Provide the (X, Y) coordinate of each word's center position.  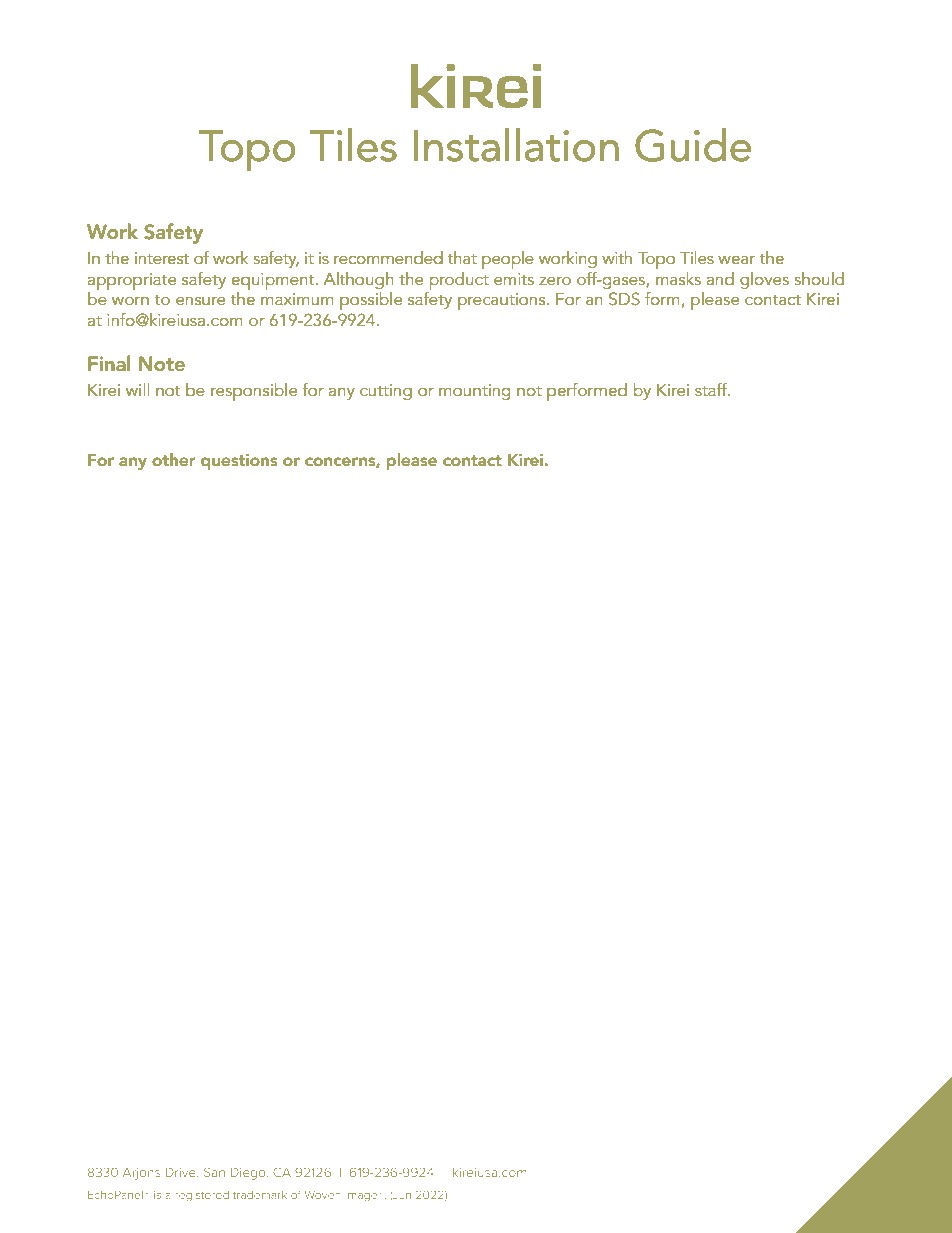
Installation (516, 145)
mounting (475, 392)
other (173, 459)
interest (162, 258)
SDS (624, 299)
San (214, 1172)
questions (239, 462)
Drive (182, 1172)
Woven (323, 1195)
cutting (386, 392)
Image (363, 1196)
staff (712, 389)
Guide (693, 145)
